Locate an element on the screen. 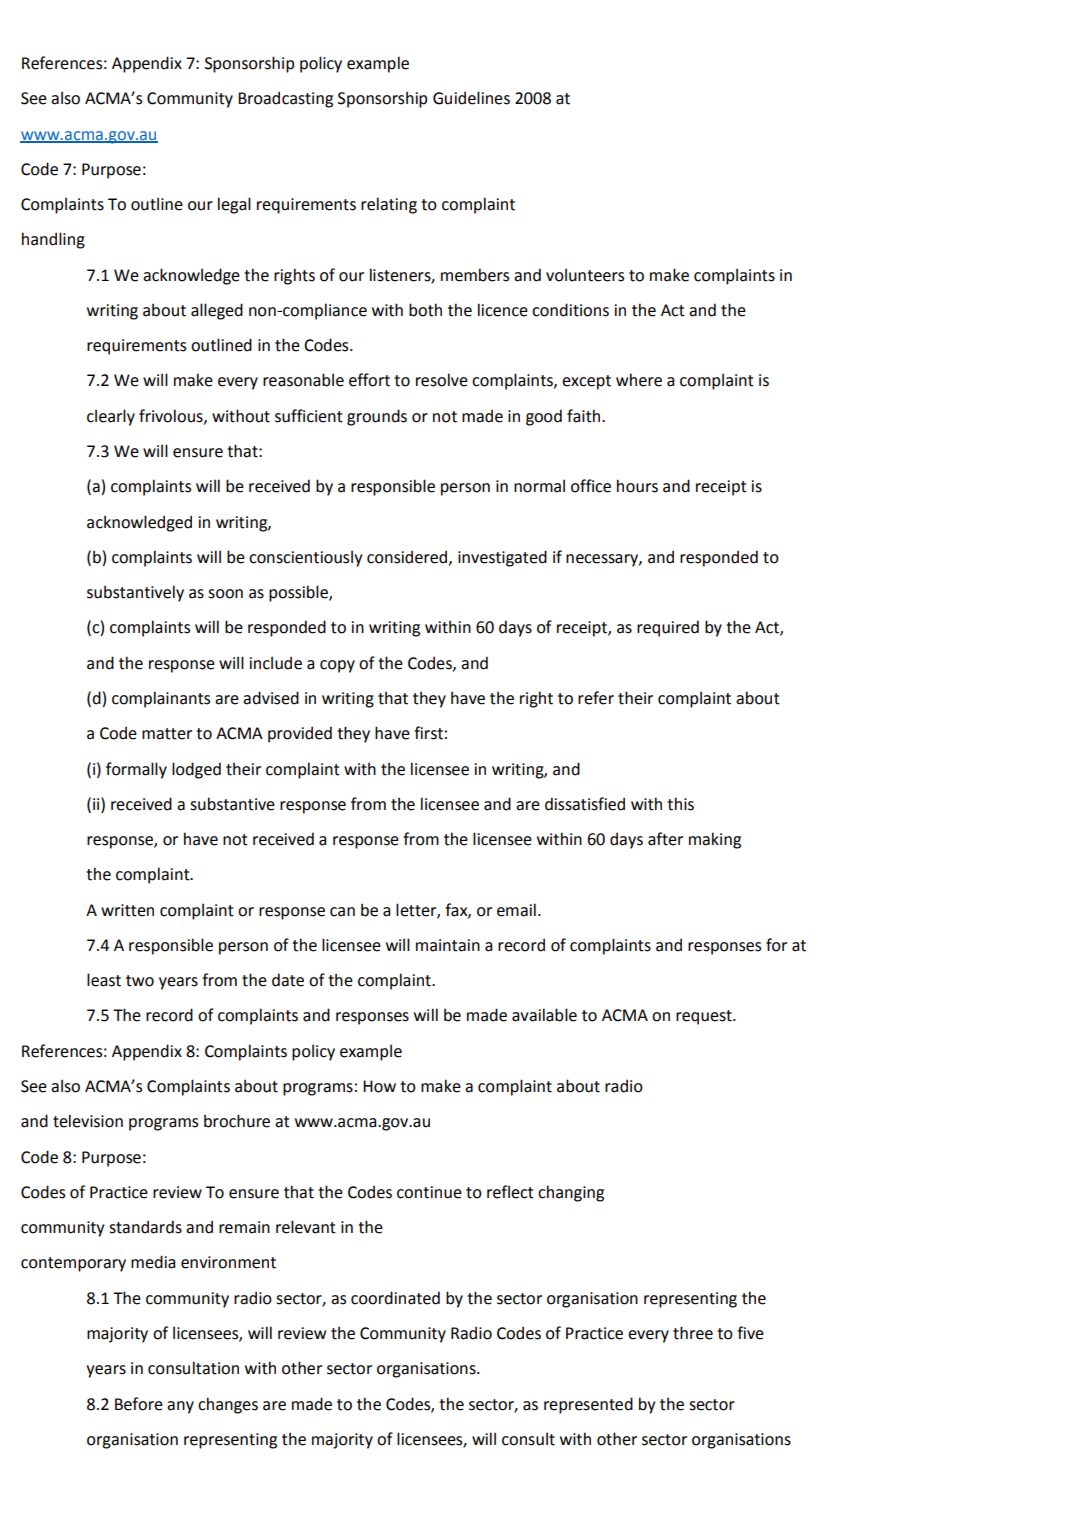 Image resolution: width=1087 pixels, height=1539 pixels. request is located at coordinates (705, 1017).
